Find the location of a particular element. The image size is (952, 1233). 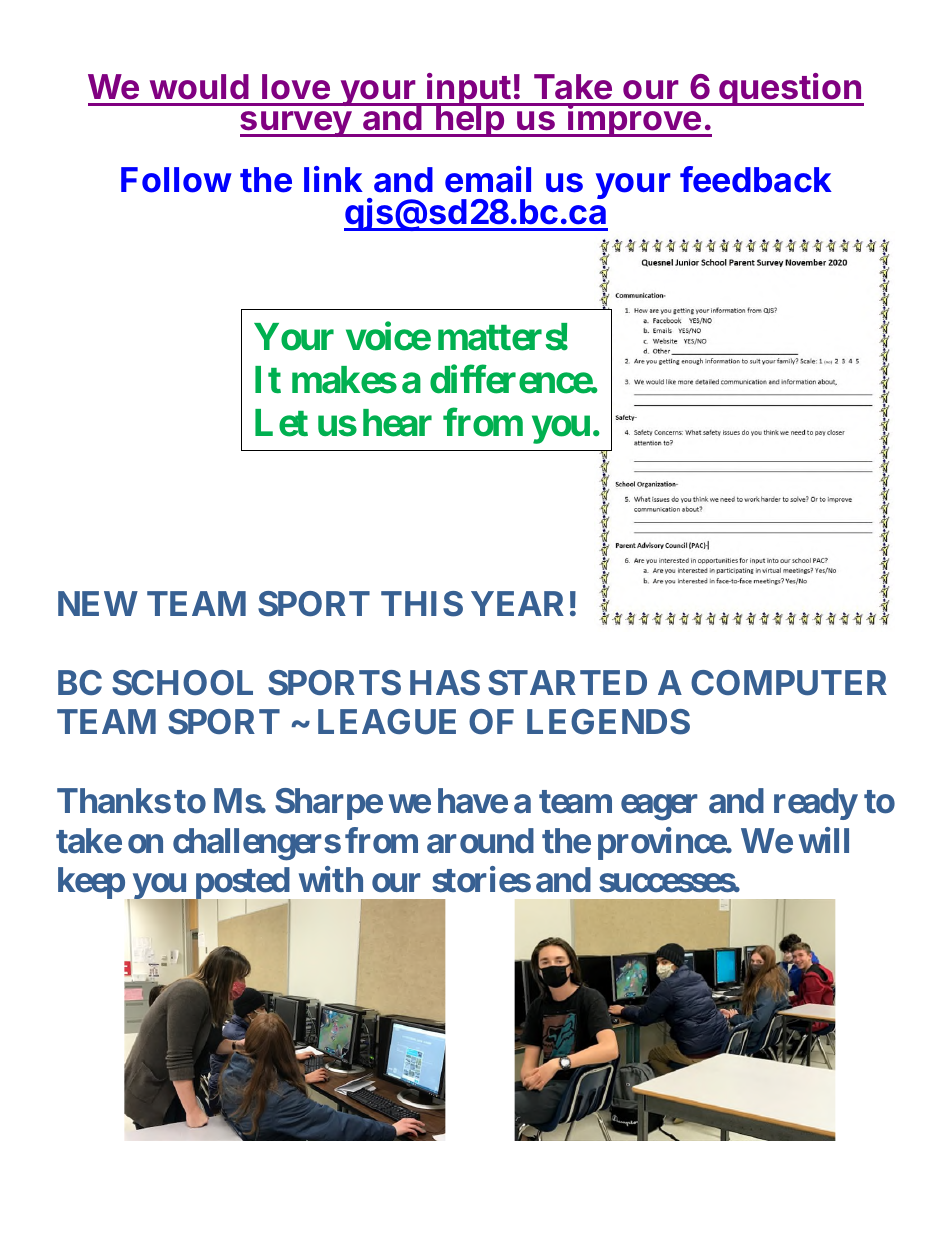

feedback is located at coordinates (756, 179).
